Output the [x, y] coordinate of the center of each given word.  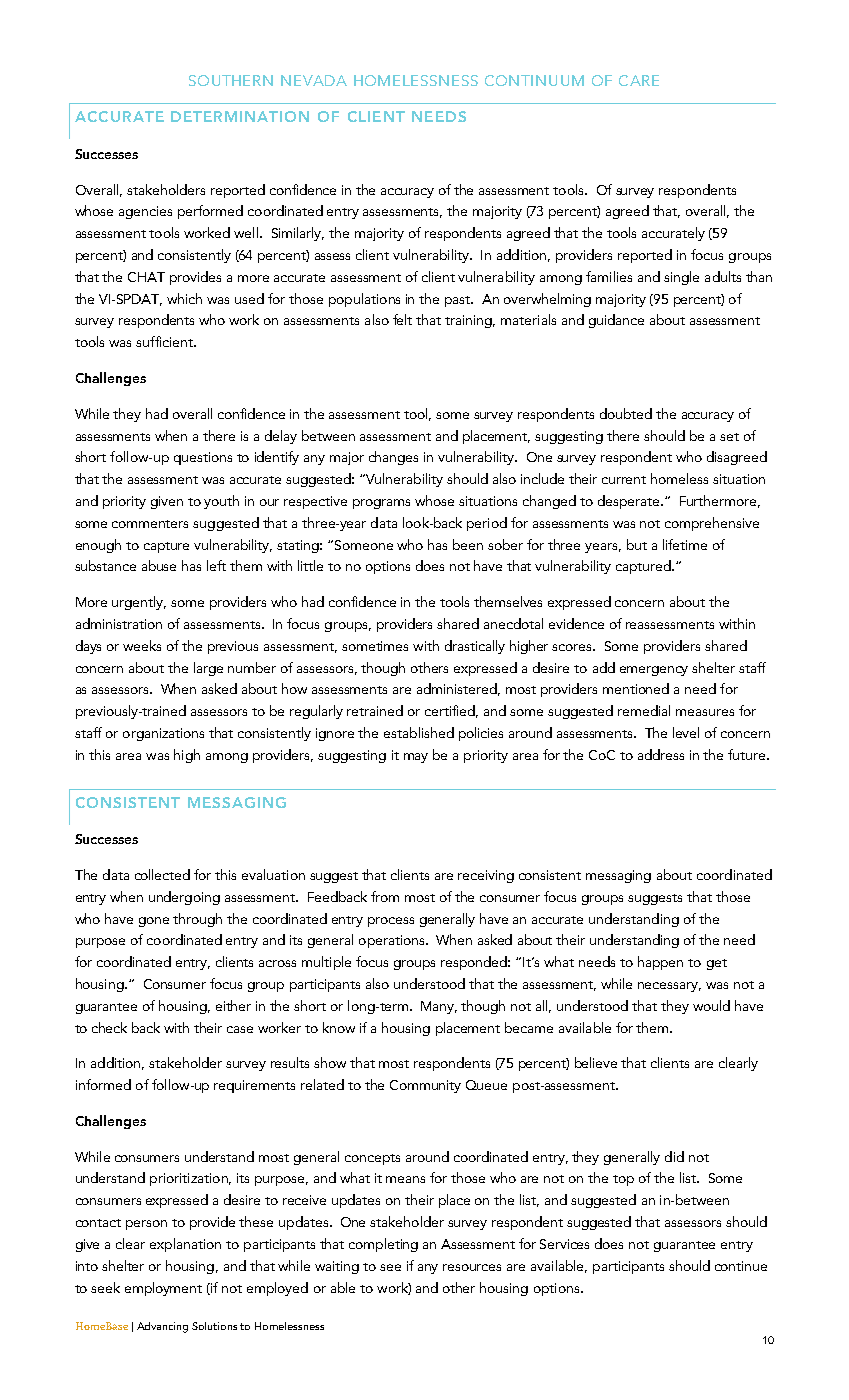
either [233, 1005]
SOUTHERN [231, 80]
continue [741, 1266]
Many [439, 1007]
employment [163, 1289]
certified [451, 711]
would [711, 1005]
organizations [163, 734]
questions [203, 458]
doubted [626, 413]
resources [472, 1267]
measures [705, 712]
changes [393, 458]
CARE [639, 80]
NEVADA [314, 80]
